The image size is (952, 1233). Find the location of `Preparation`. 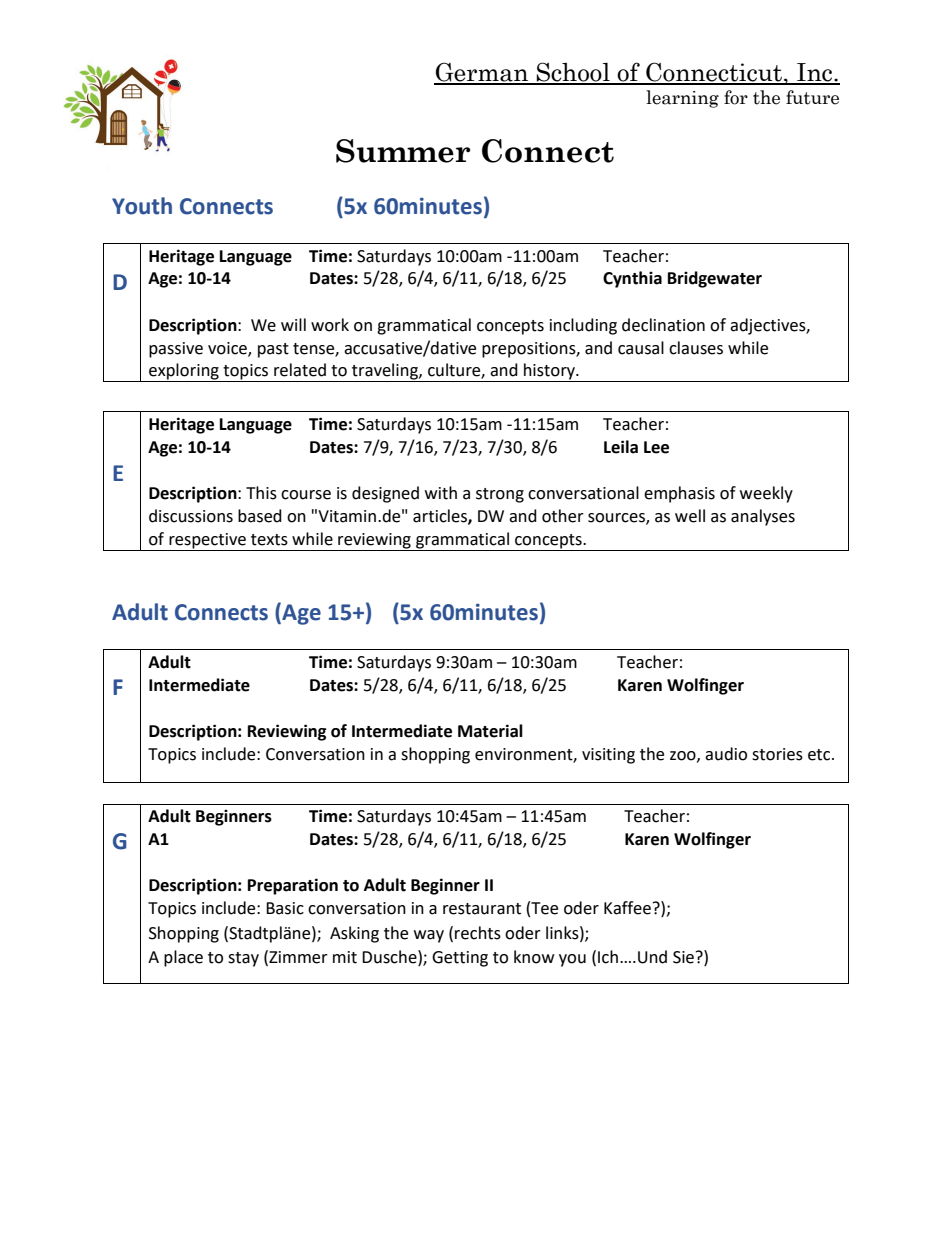

Preparation is located at coordinates (293, 886).
